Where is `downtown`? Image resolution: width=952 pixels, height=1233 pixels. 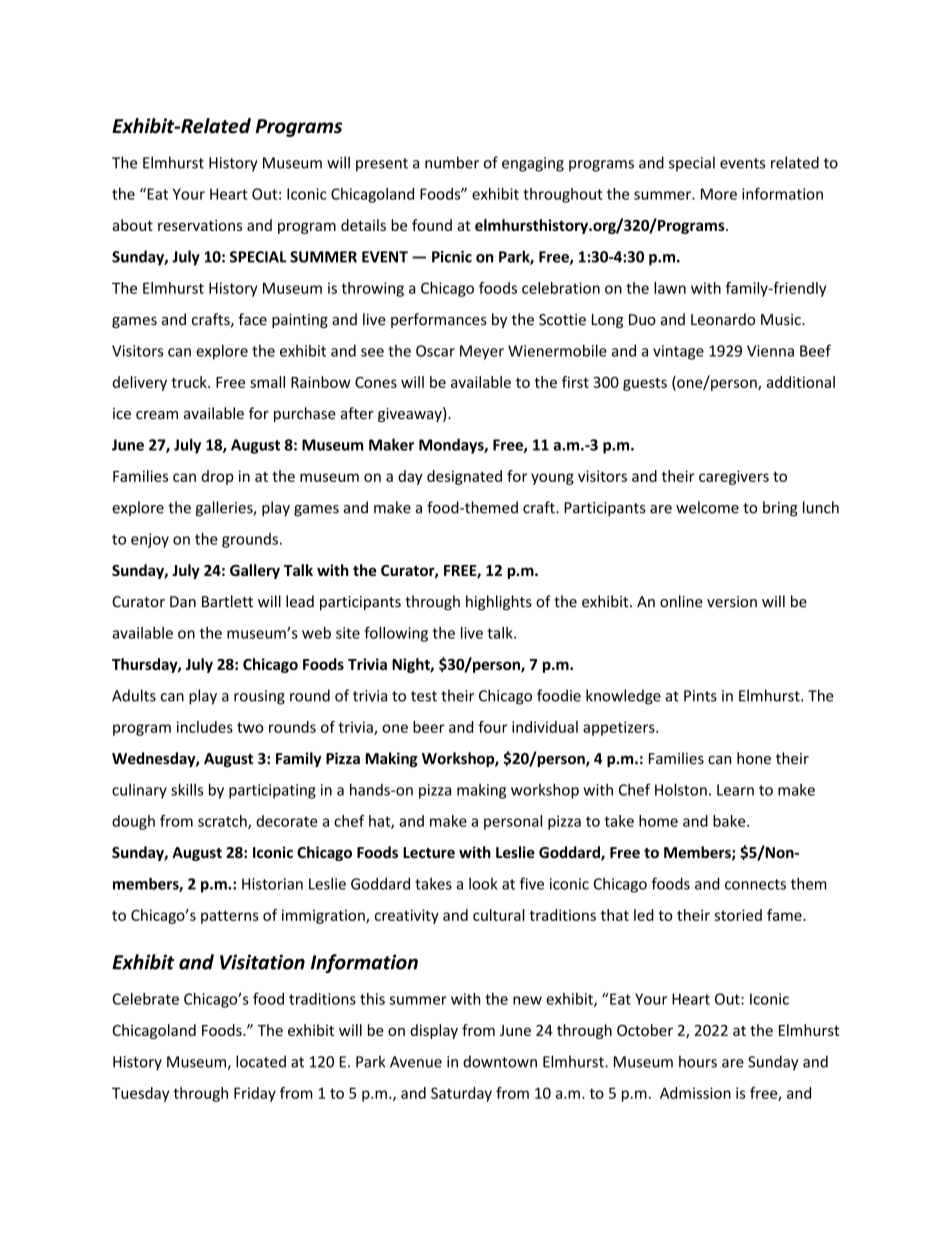 downtown is located at coordinates (500, 1061).
